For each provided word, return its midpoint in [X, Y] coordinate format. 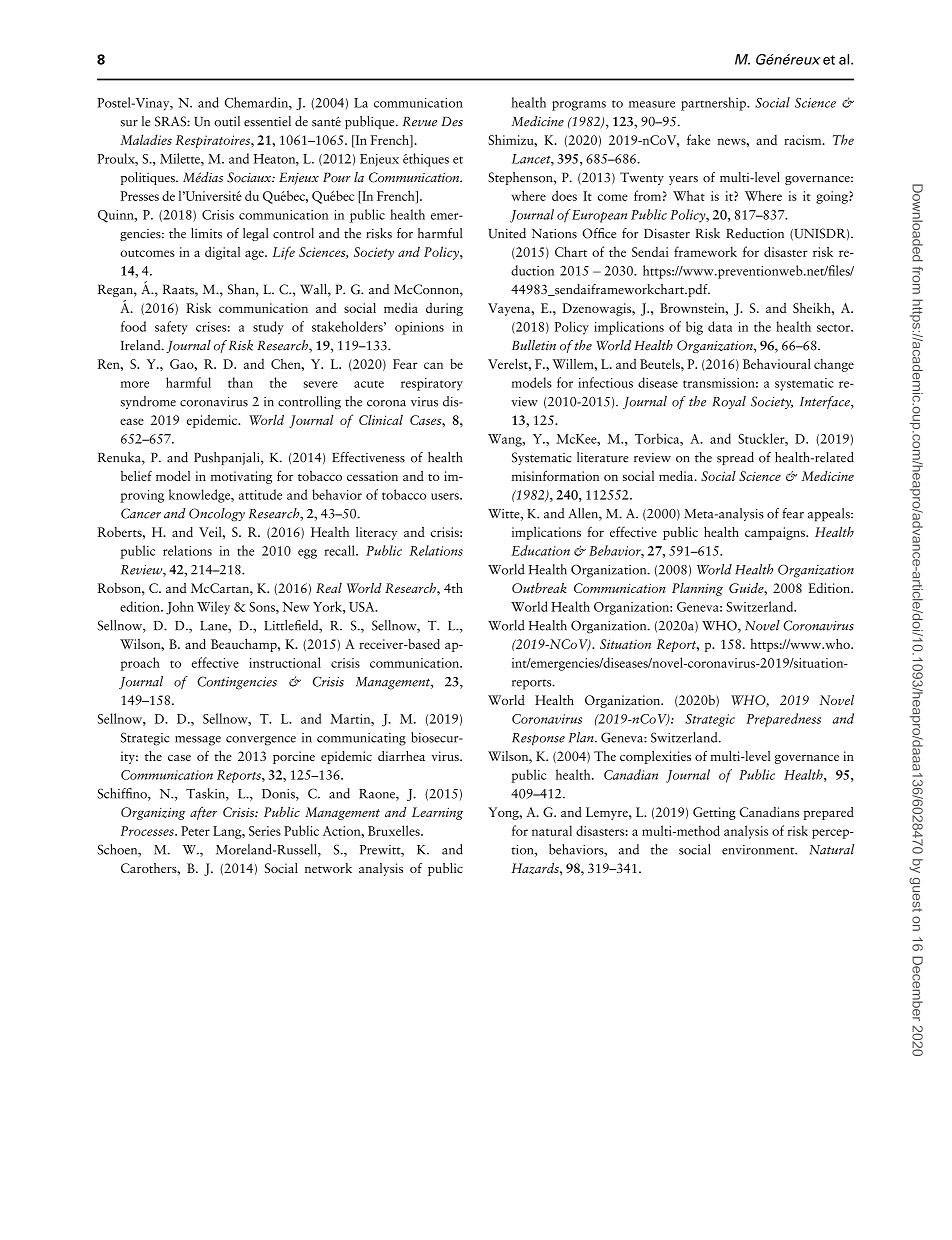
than [240, 382]
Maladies [146, 139]
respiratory [432, 384]
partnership [714, 104]
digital [222, 253]
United [507, 233]
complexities [655, 757]
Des [452, 122]
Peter [195, 831]
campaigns [776, 533]
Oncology [217, 514]
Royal [729, 402]
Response [538, 739]
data [720, 326]
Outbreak [539, 587]
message [198, 741]
